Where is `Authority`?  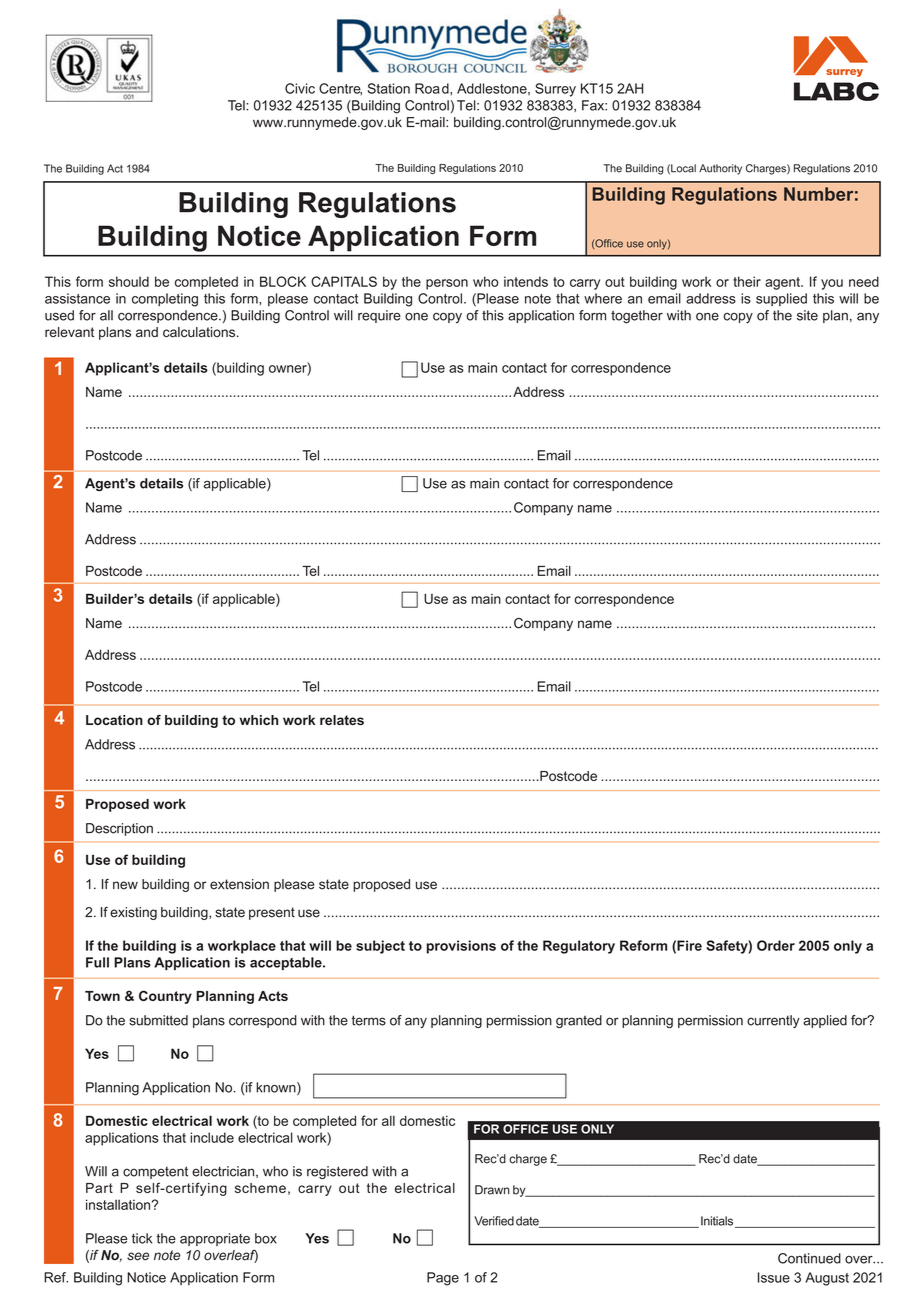 Authority is located at coordinates (720, 169).
